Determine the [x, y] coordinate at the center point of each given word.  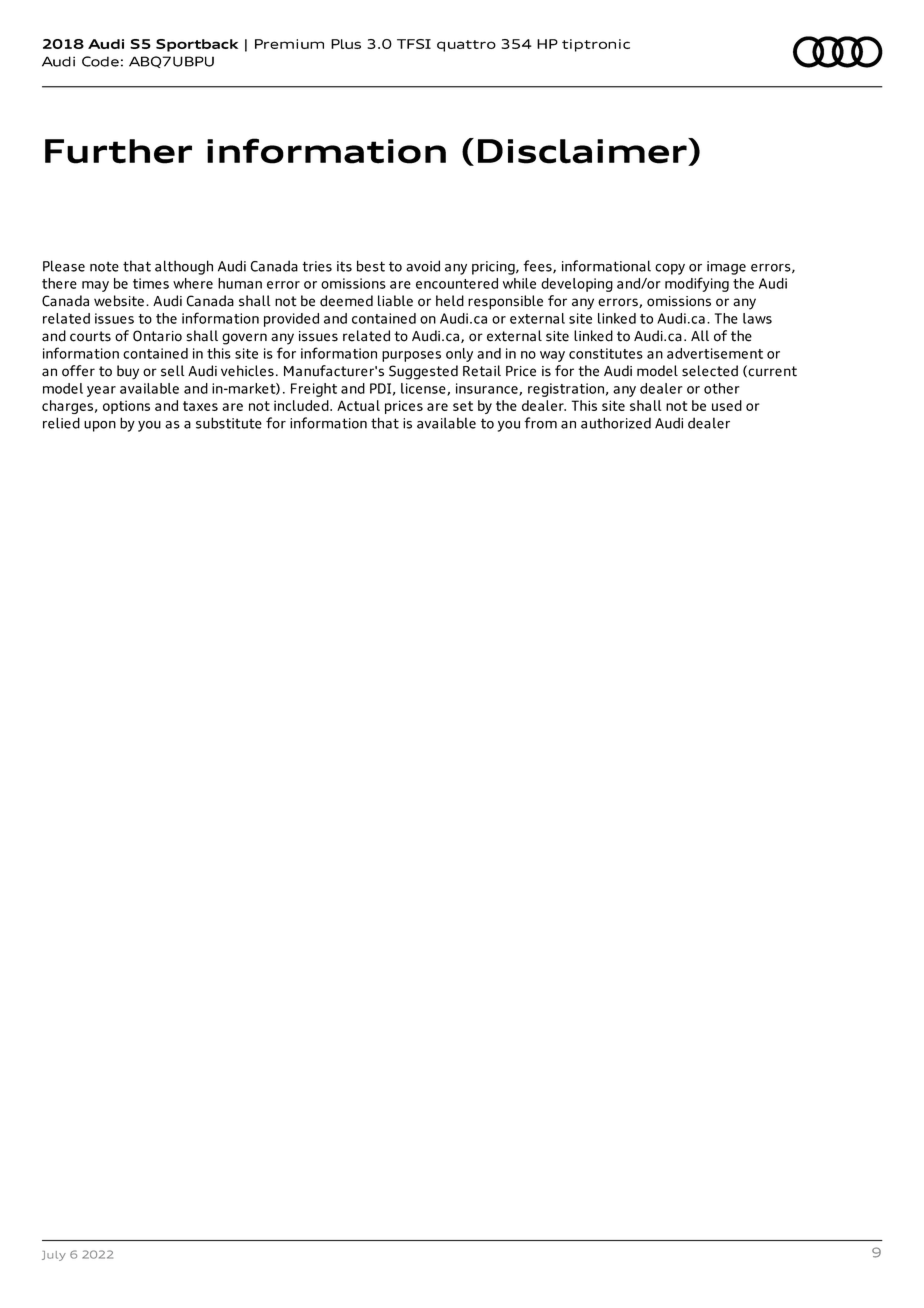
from [540, 423]
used [727, 405]
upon [100, 426]
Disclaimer [583, 152]
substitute [229, 423]
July [54, 1256]
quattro [466, 46]
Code [100, 61]
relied [61, 423]
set [463, 406]
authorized [616, 423]
